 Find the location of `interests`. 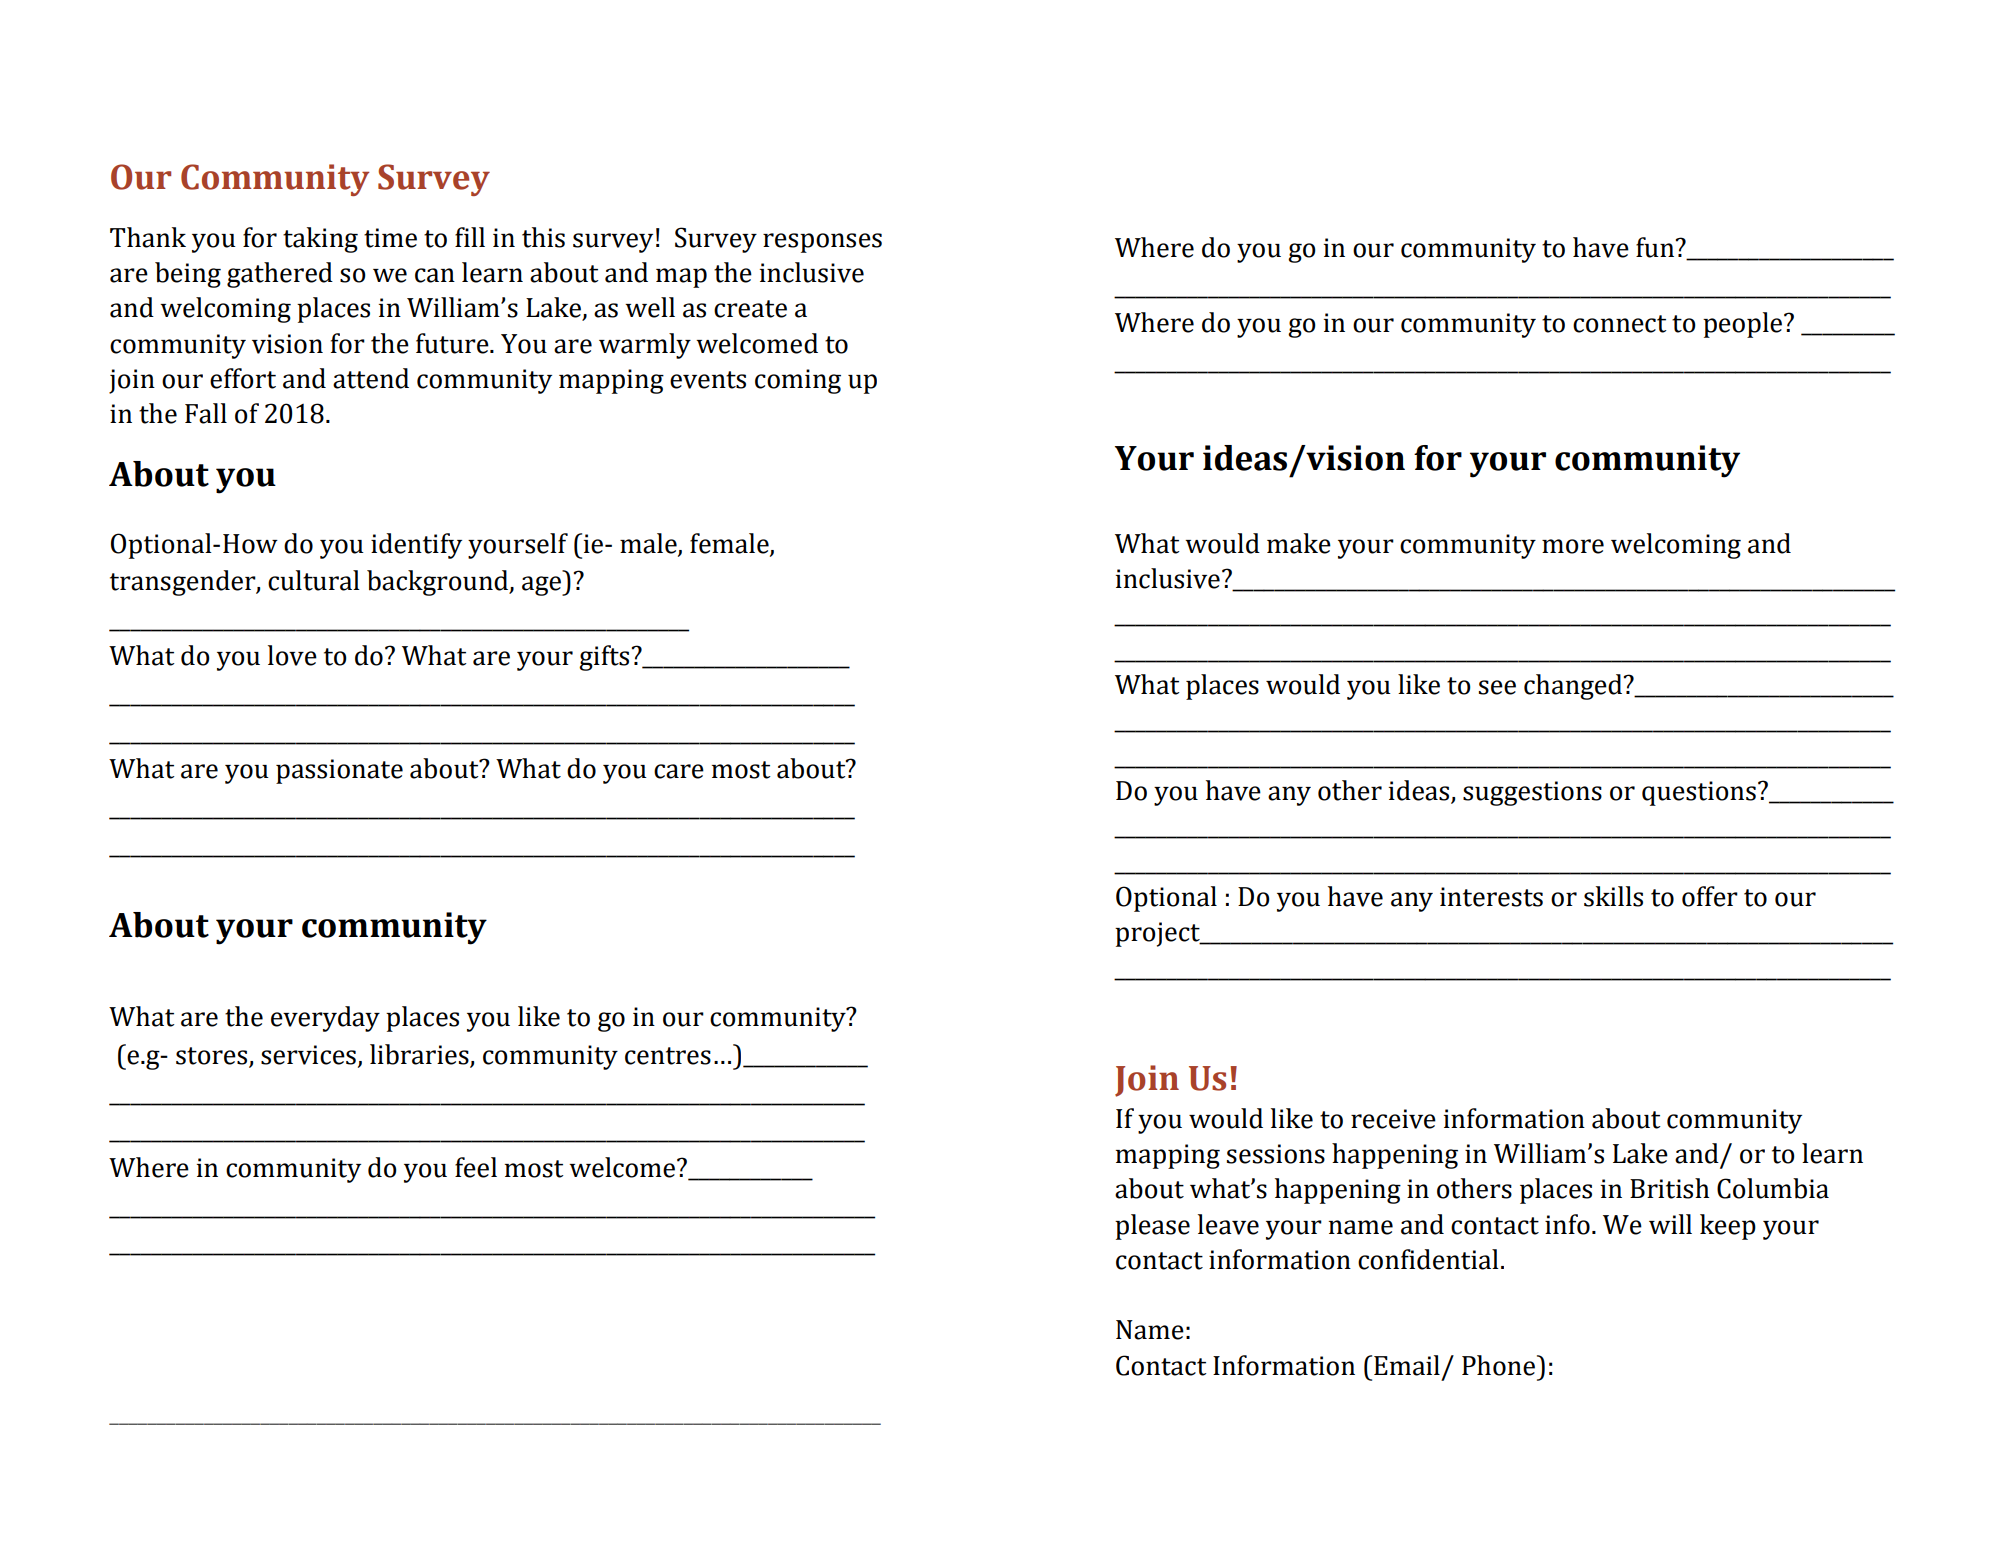

interests is located at coordinates (1491, 897).
